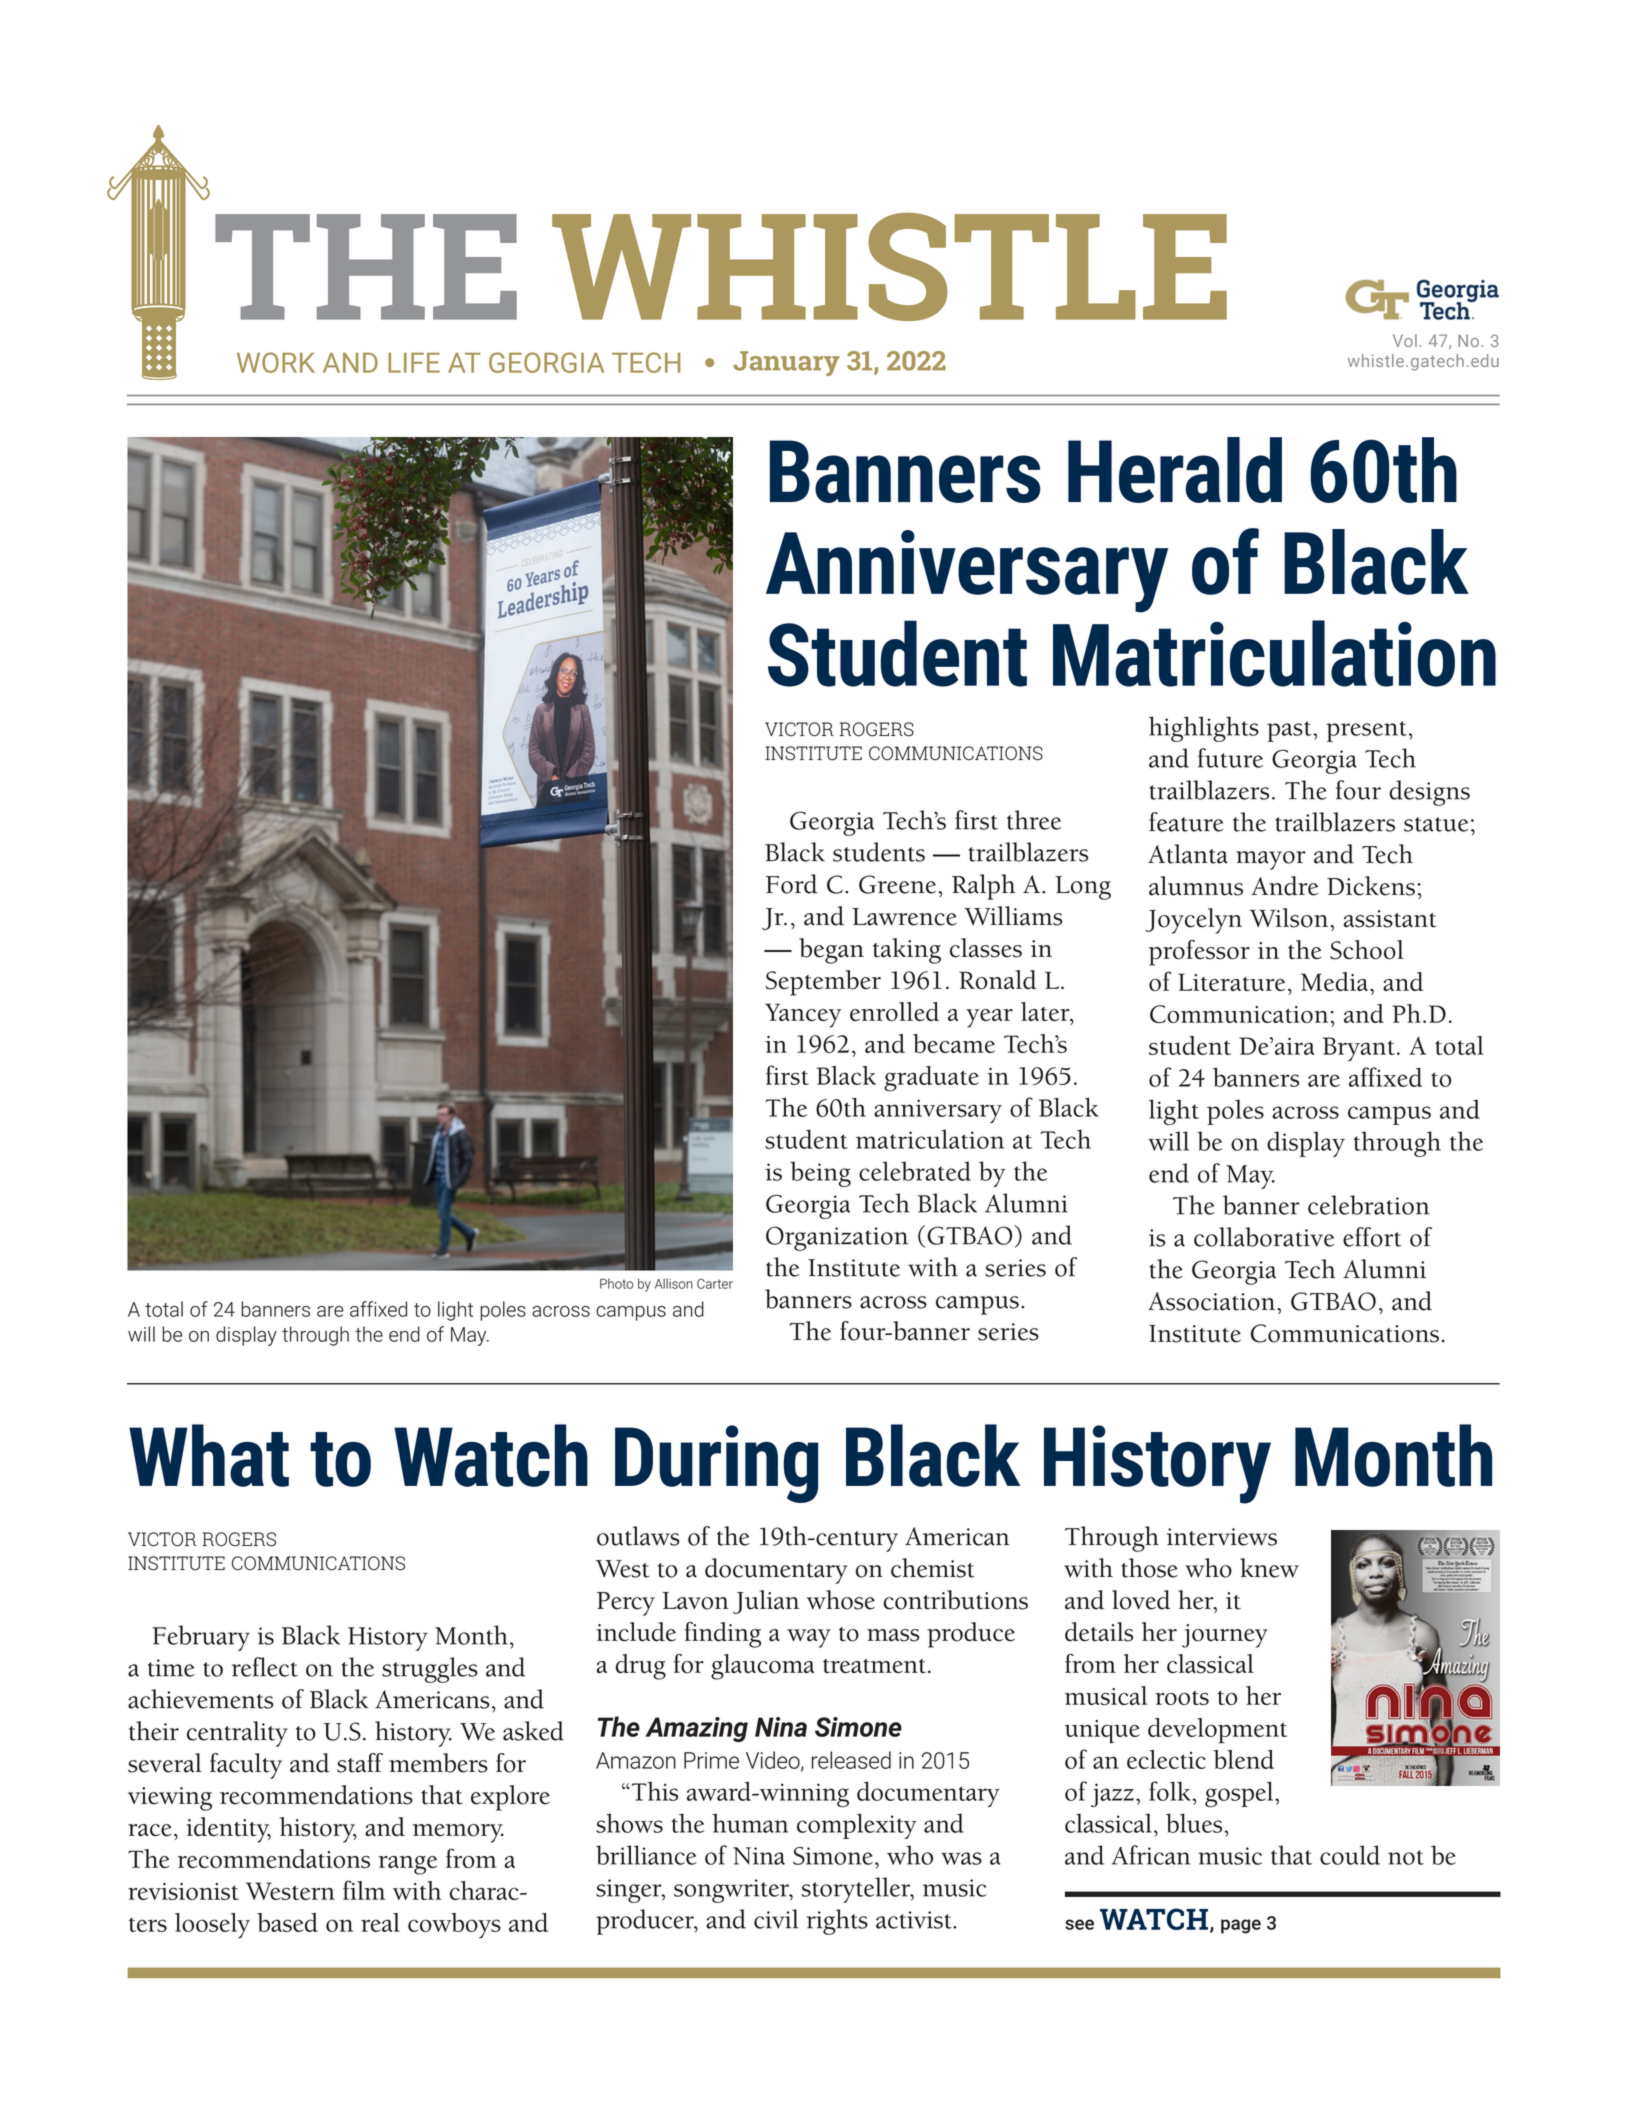 This screenshot has width=1628, height=2107. I want to click on During, so click(716, 1464).
